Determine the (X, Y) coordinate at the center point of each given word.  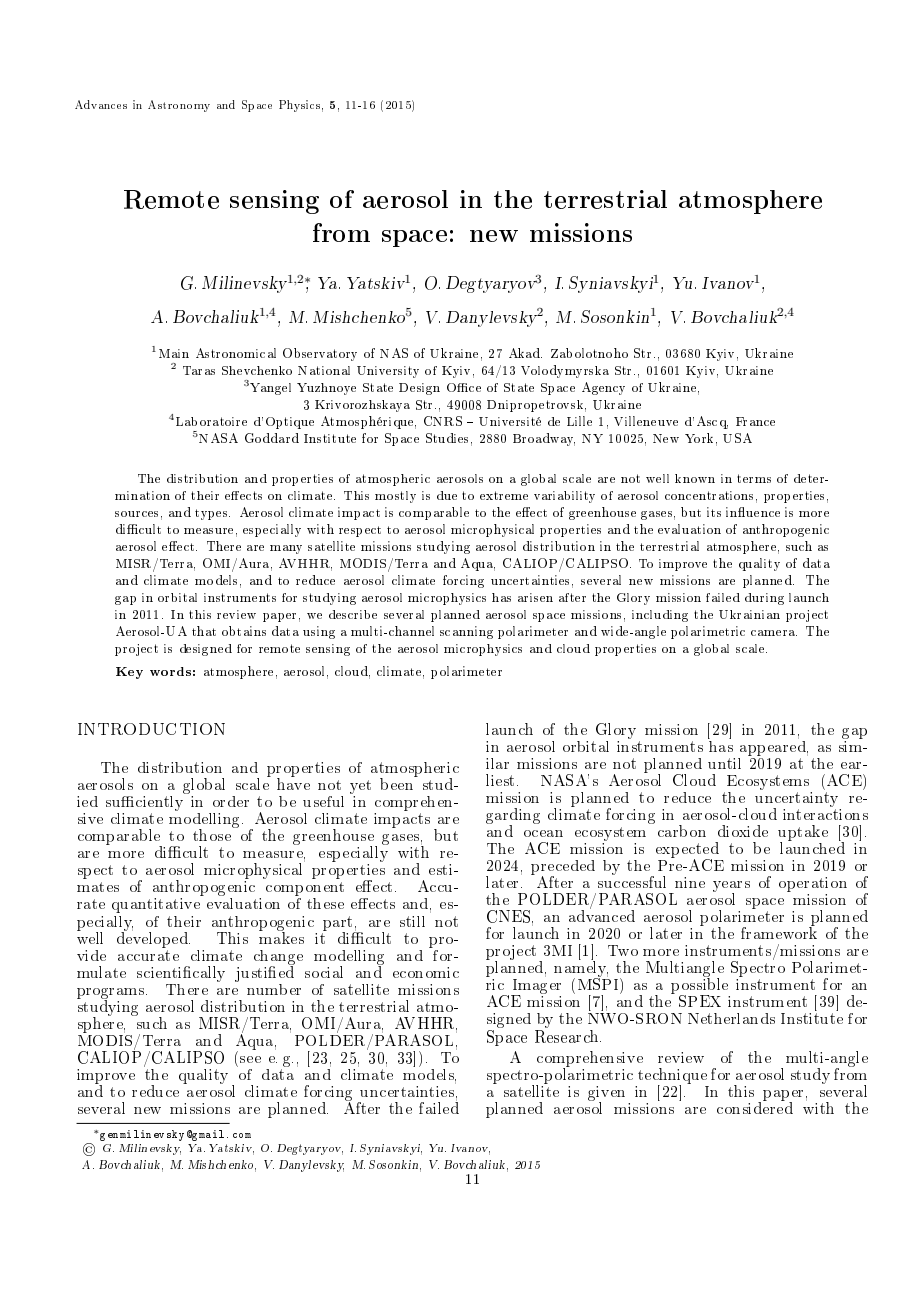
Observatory (320, 354)
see (250, 1059)
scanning (466, 632)
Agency (603, 388)
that (204, 631)
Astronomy (179, 106)
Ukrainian (749, 614)
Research (568, 1035)
